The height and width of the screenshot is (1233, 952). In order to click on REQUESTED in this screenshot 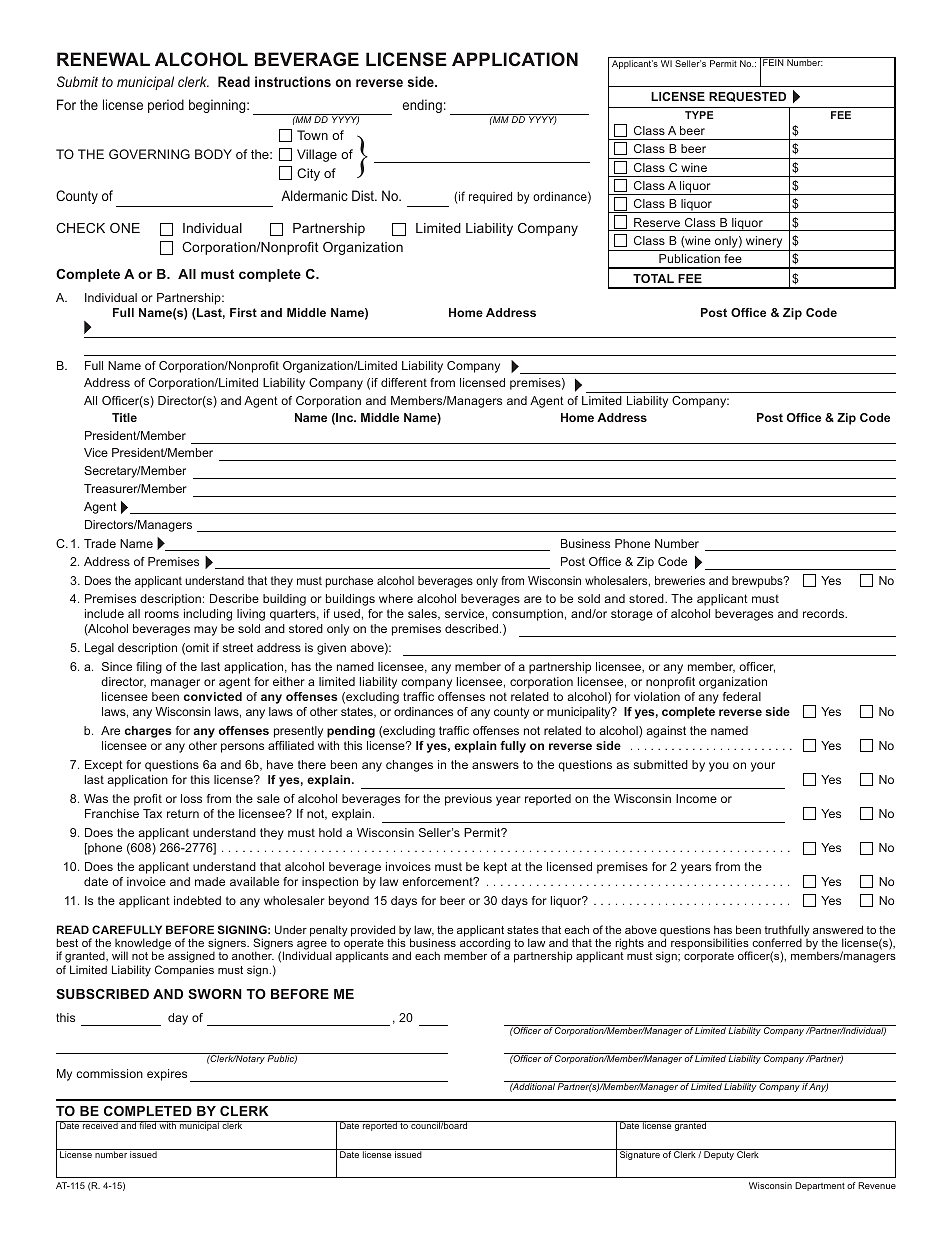, I will do `click(747, 97)`.
